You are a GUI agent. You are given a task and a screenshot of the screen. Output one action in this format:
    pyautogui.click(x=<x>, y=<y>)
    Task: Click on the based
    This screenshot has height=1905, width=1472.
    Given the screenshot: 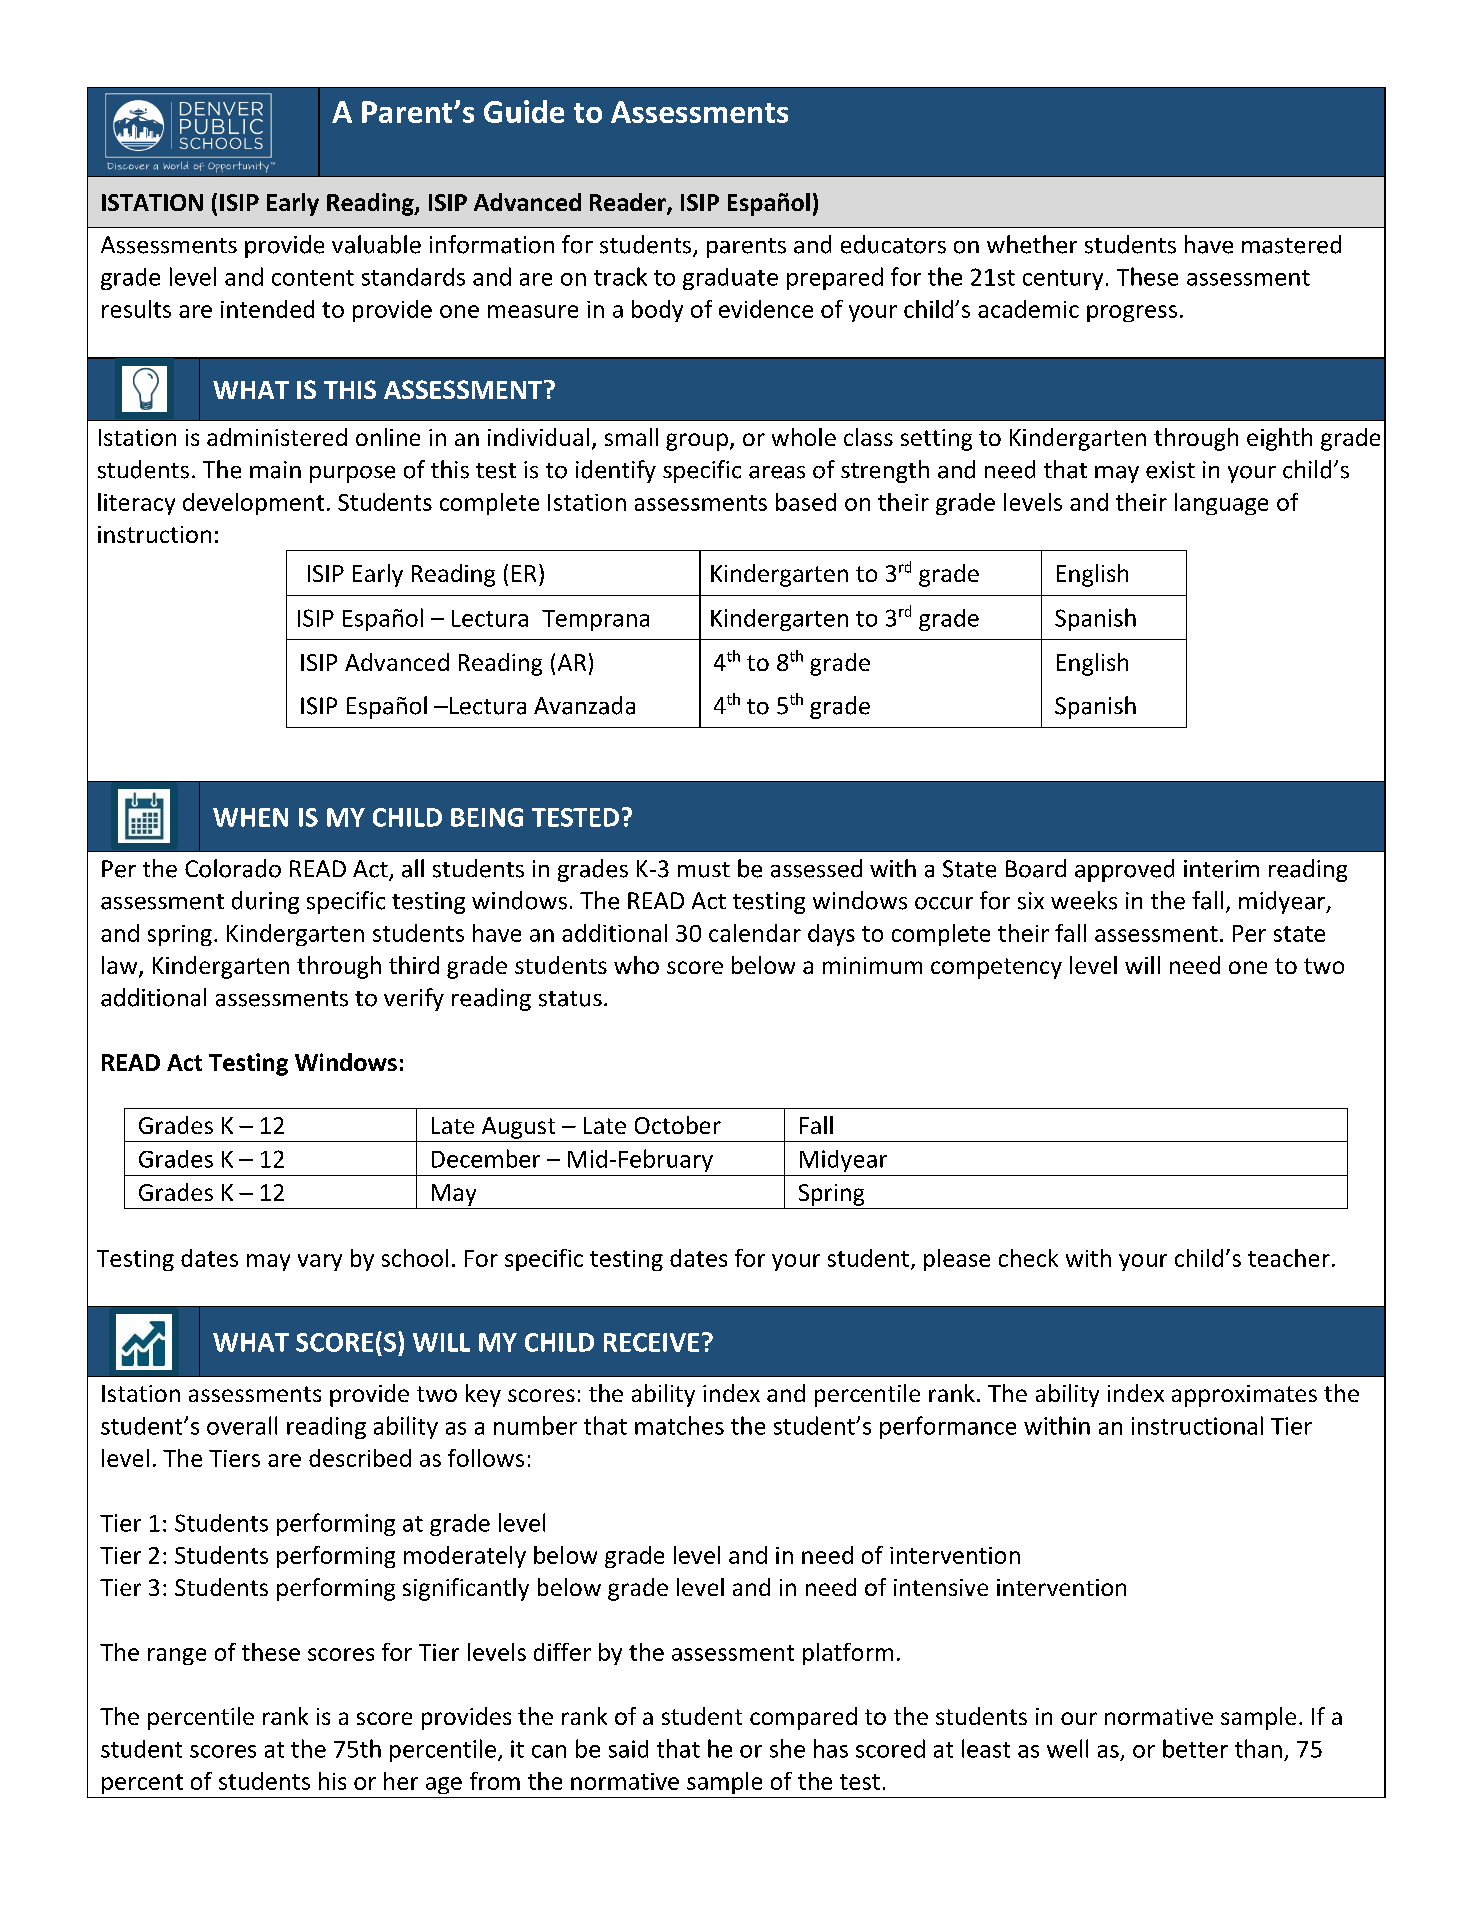 What is the action you would take?
    pyautogui.click(x=806, y=502)
